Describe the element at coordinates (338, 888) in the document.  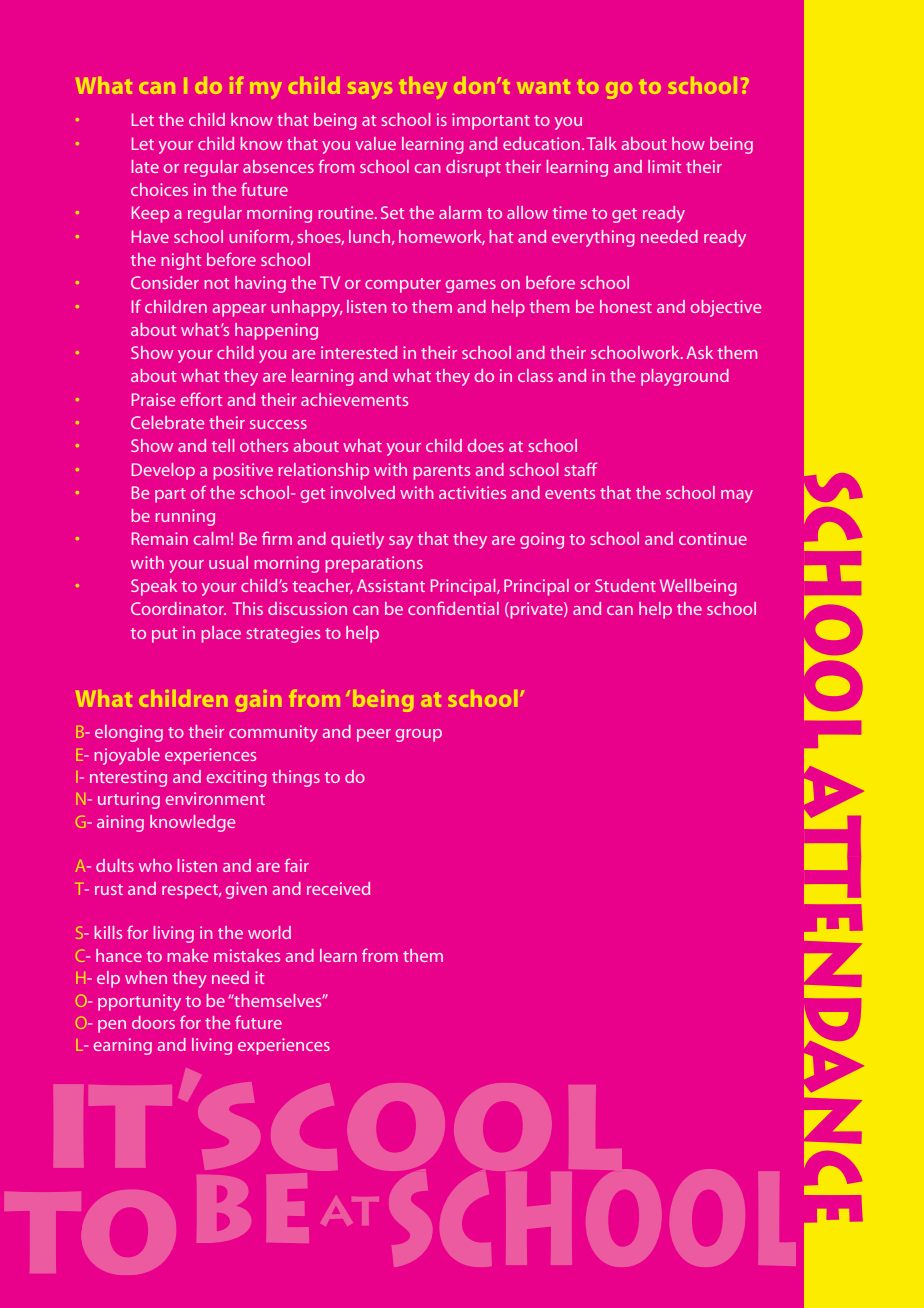
I see `received` at that location.
